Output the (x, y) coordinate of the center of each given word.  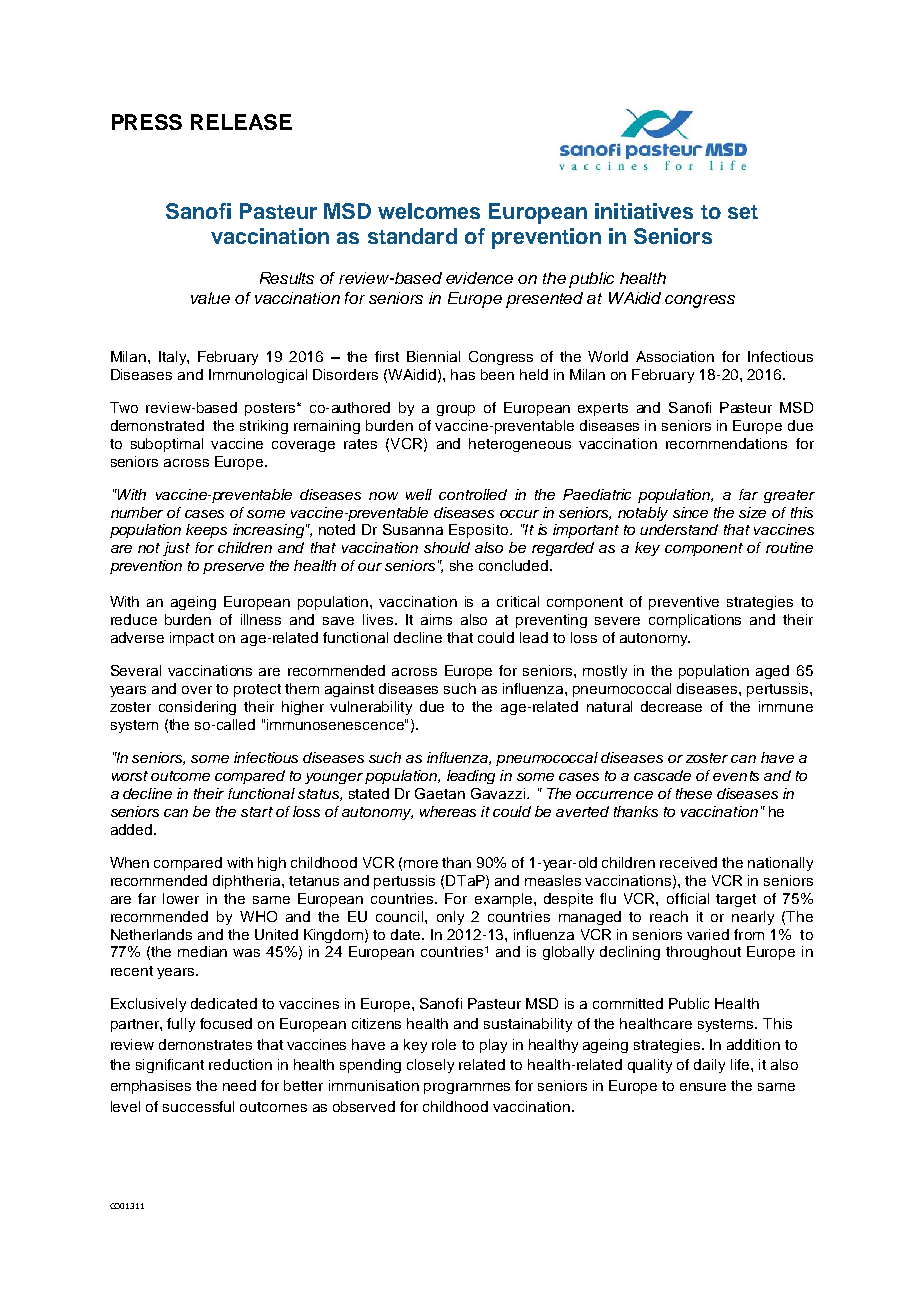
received (688, 862)
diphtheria (248, 882)
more (421, 864)
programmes (467, 1088)
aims (436, 619)
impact (192, 639)
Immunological (258, 376)
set (743, 212)
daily (709, 1066)
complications (695, 621)
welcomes (429, 211)
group (456, 410)
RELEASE (241, 122)
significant (170, 1066)
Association (675, 356)
